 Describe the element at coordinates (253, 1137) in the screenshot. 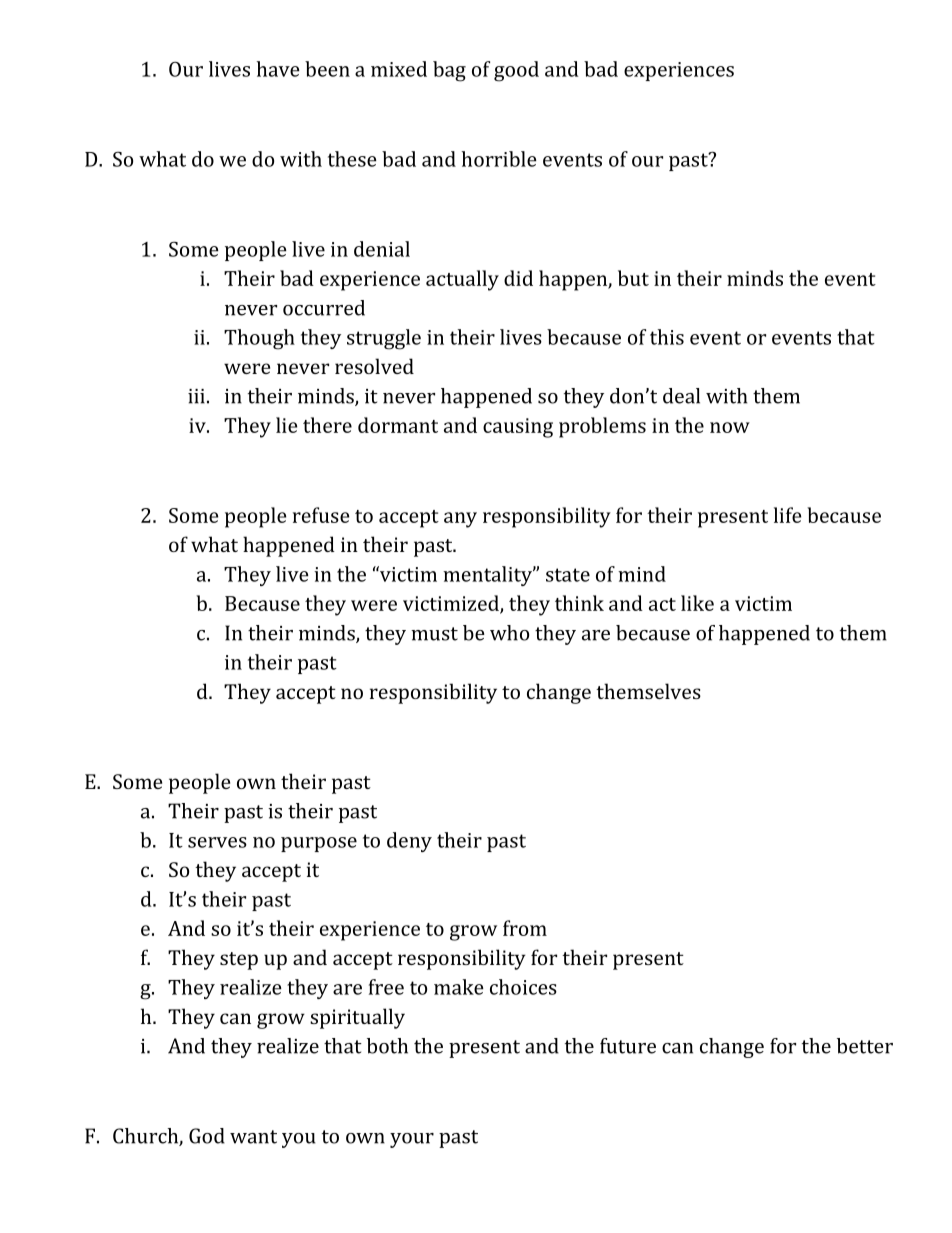

I see `want` at that location.
